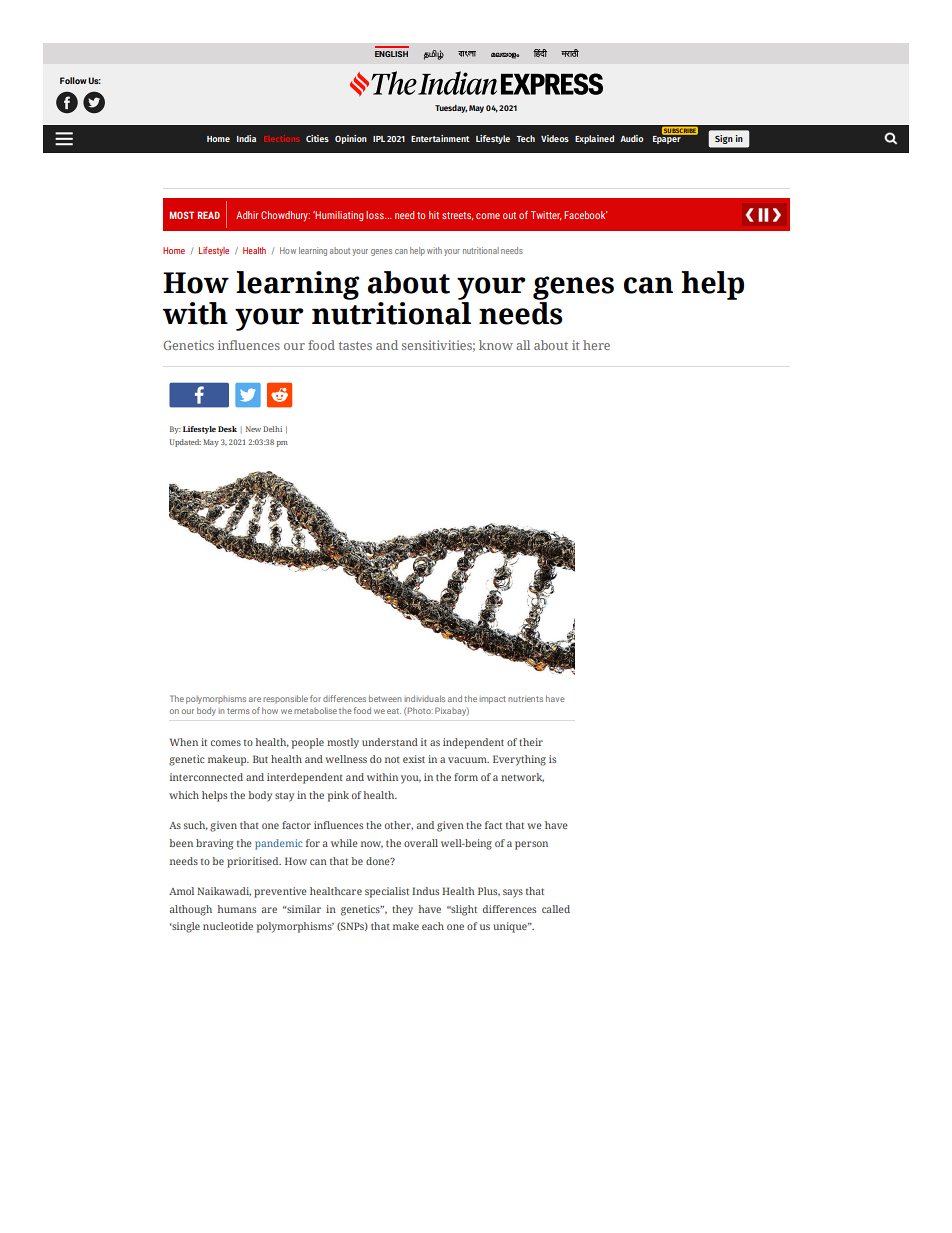  I want to click on nutrients, so click(525, 699).
